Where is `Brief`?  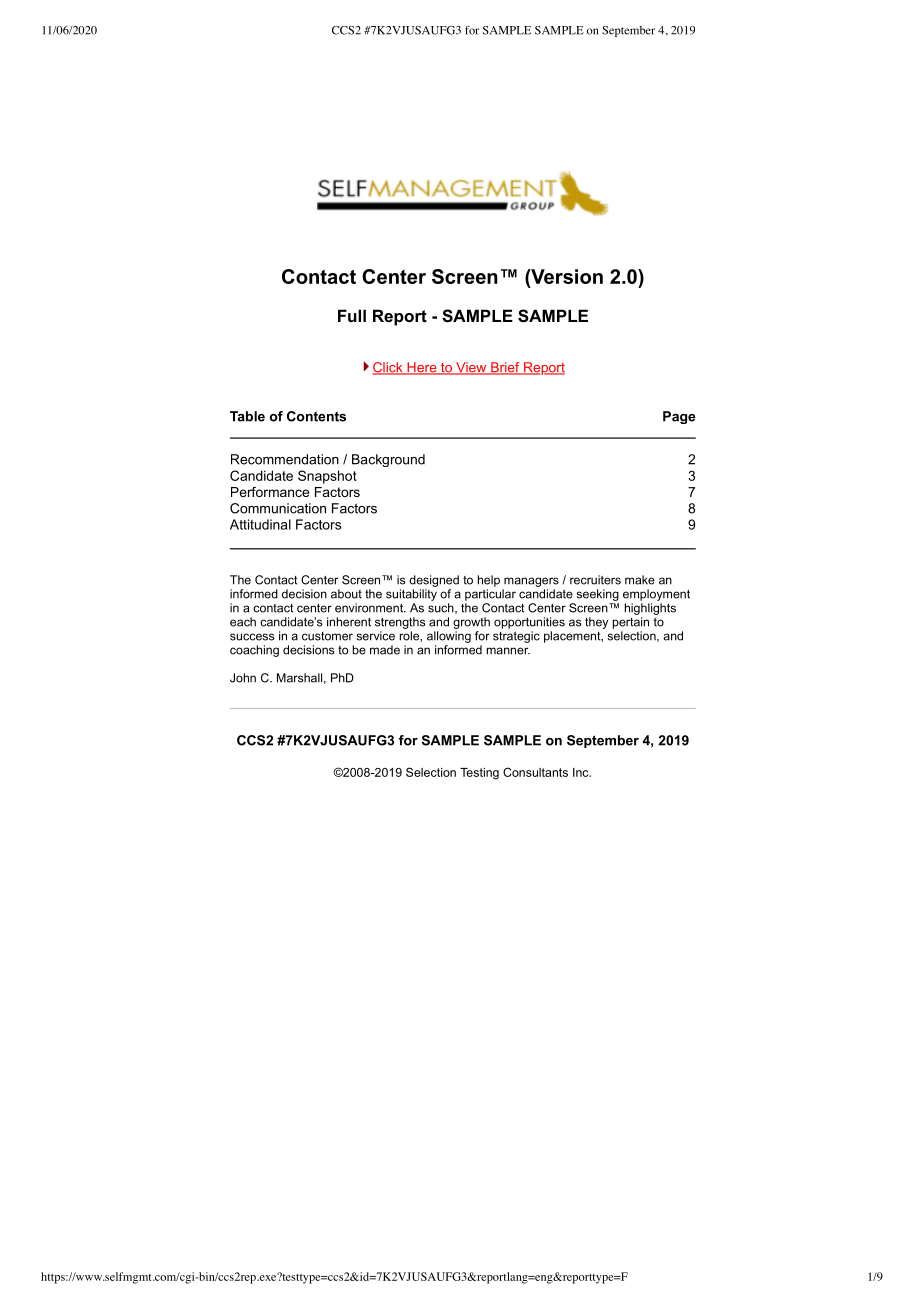 Brief is located at coordinates (505, 368).
